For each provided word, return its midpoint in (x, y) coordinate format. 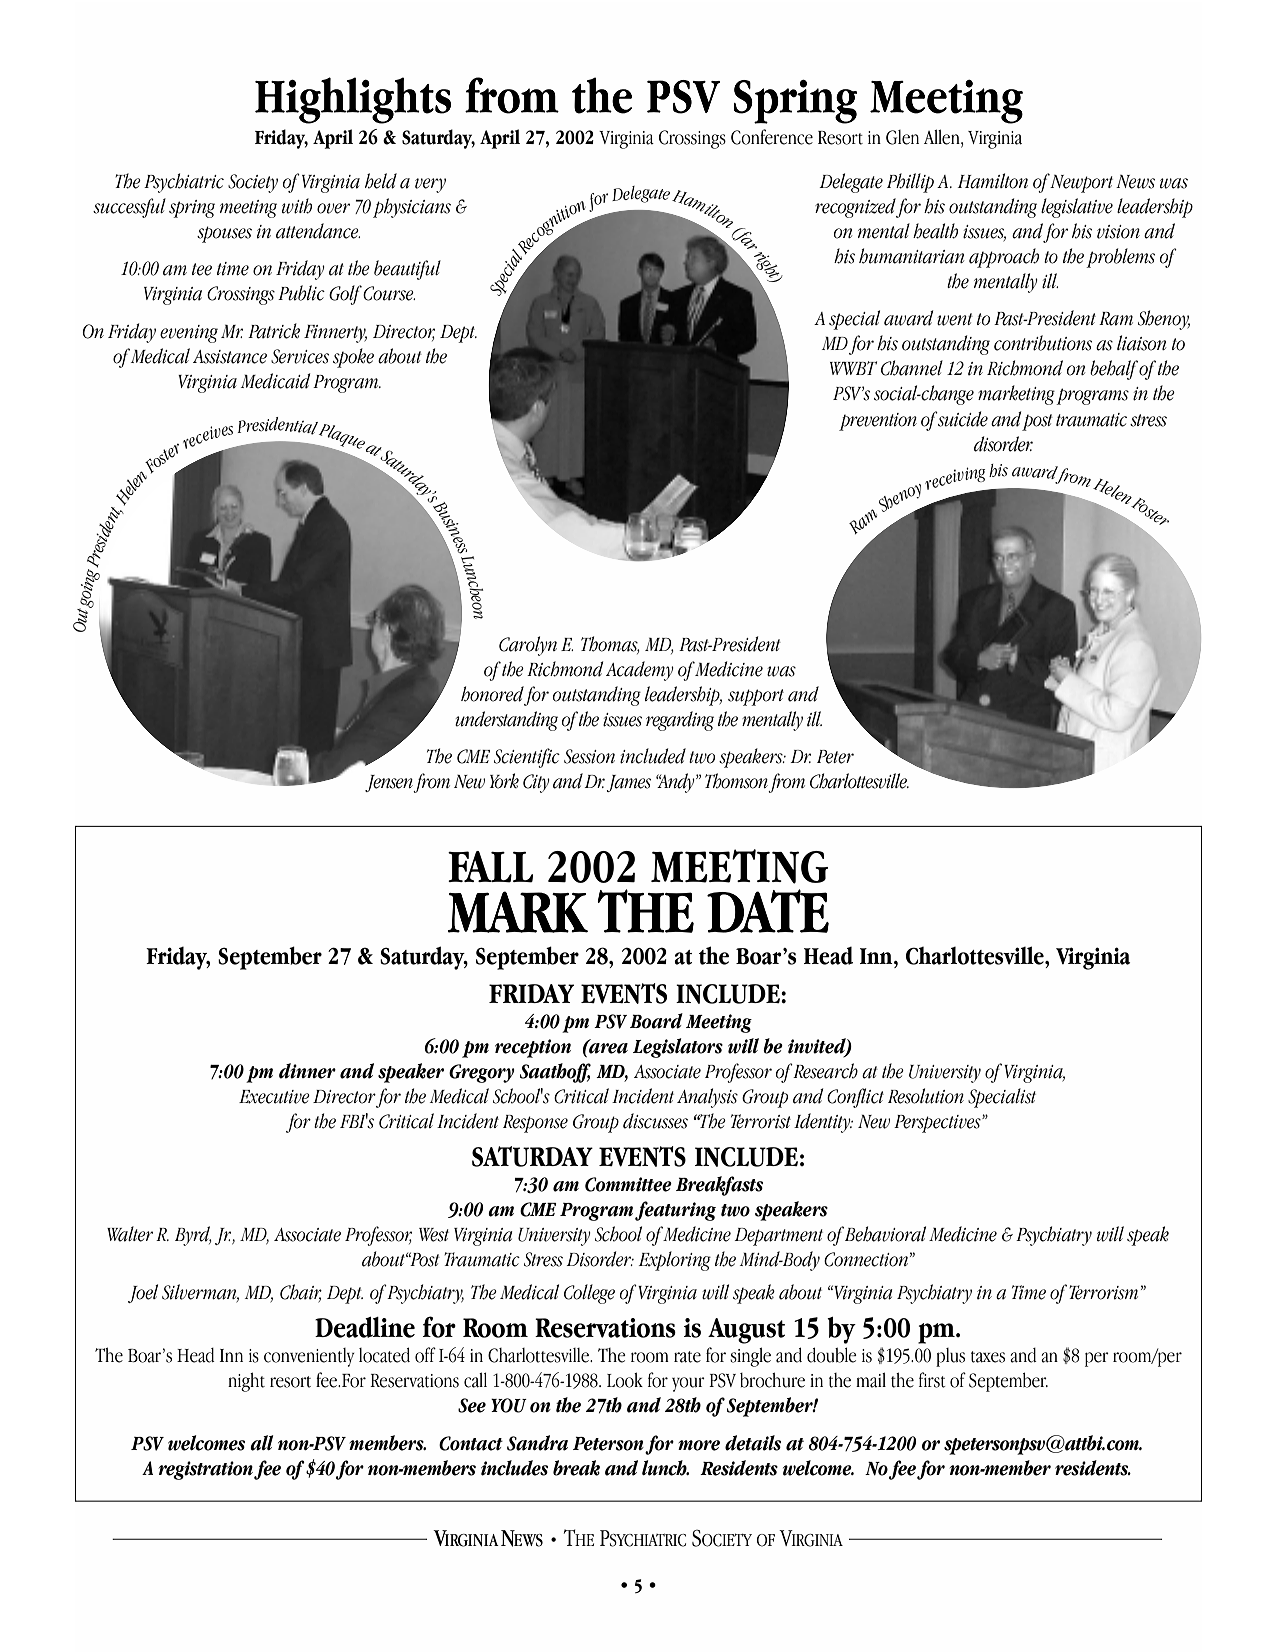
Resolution (926, 1096)
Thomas (610, 645)
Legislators (678, 1048)
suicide (962, 419)
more (699, 1445)
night (246, 1382)
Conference (772, 137)
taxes (988, 1357)
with (297, 206)
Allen (943, 138)
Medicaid (275, 381)
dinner (307, 1071)
